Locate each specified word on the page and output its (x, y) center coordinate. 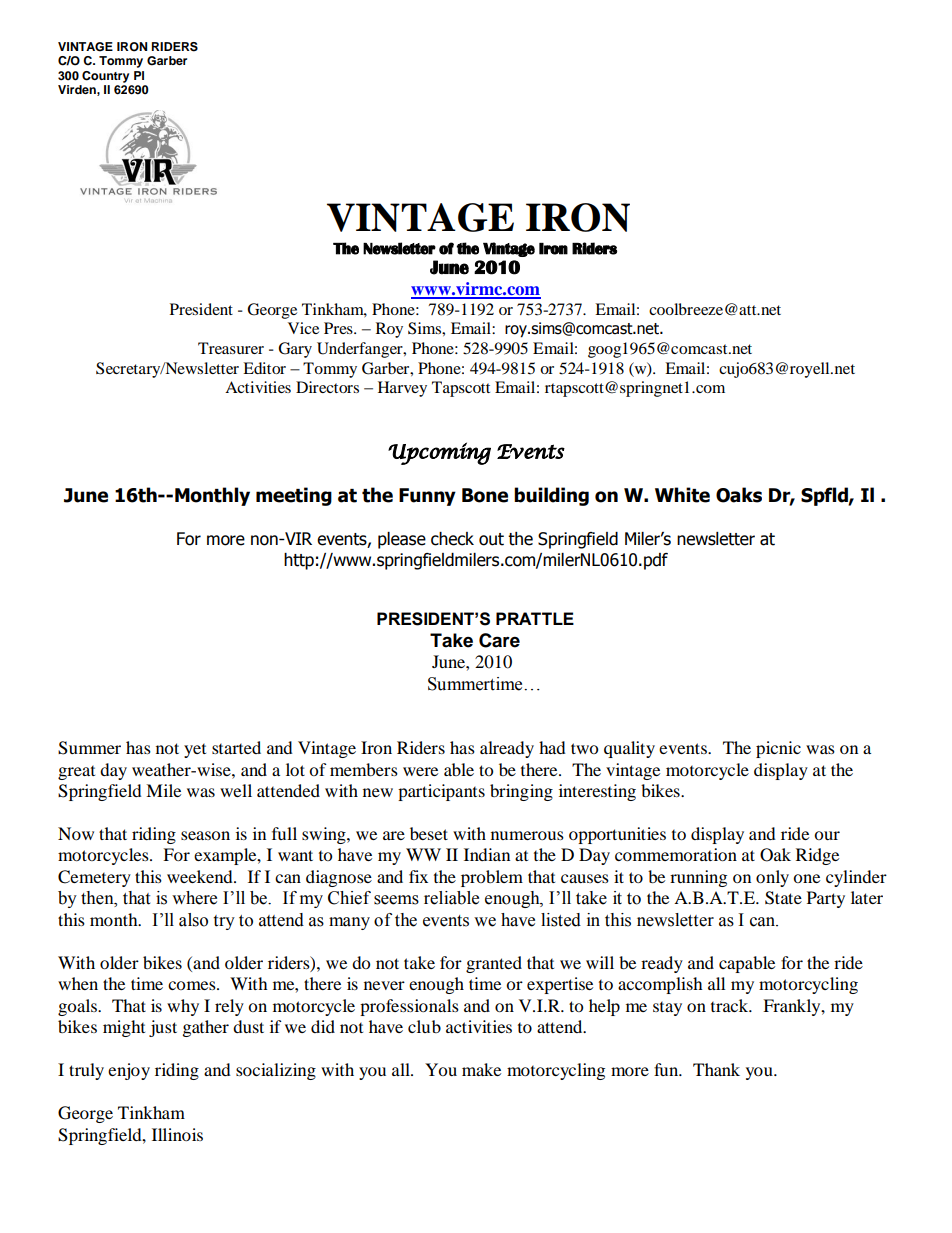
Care (499, 640)
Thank (716, 1069)
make (481, 1069)
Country (105, 77)
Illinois (177, 1134)
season (205, 835)
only (772, 878)
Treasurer (231, 348)
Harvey (402, 389)
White (682, 495)
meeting (294, 496)
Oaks (739, 495)
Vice (303, 328)
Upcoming (439, 453)
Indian (487, 854)
